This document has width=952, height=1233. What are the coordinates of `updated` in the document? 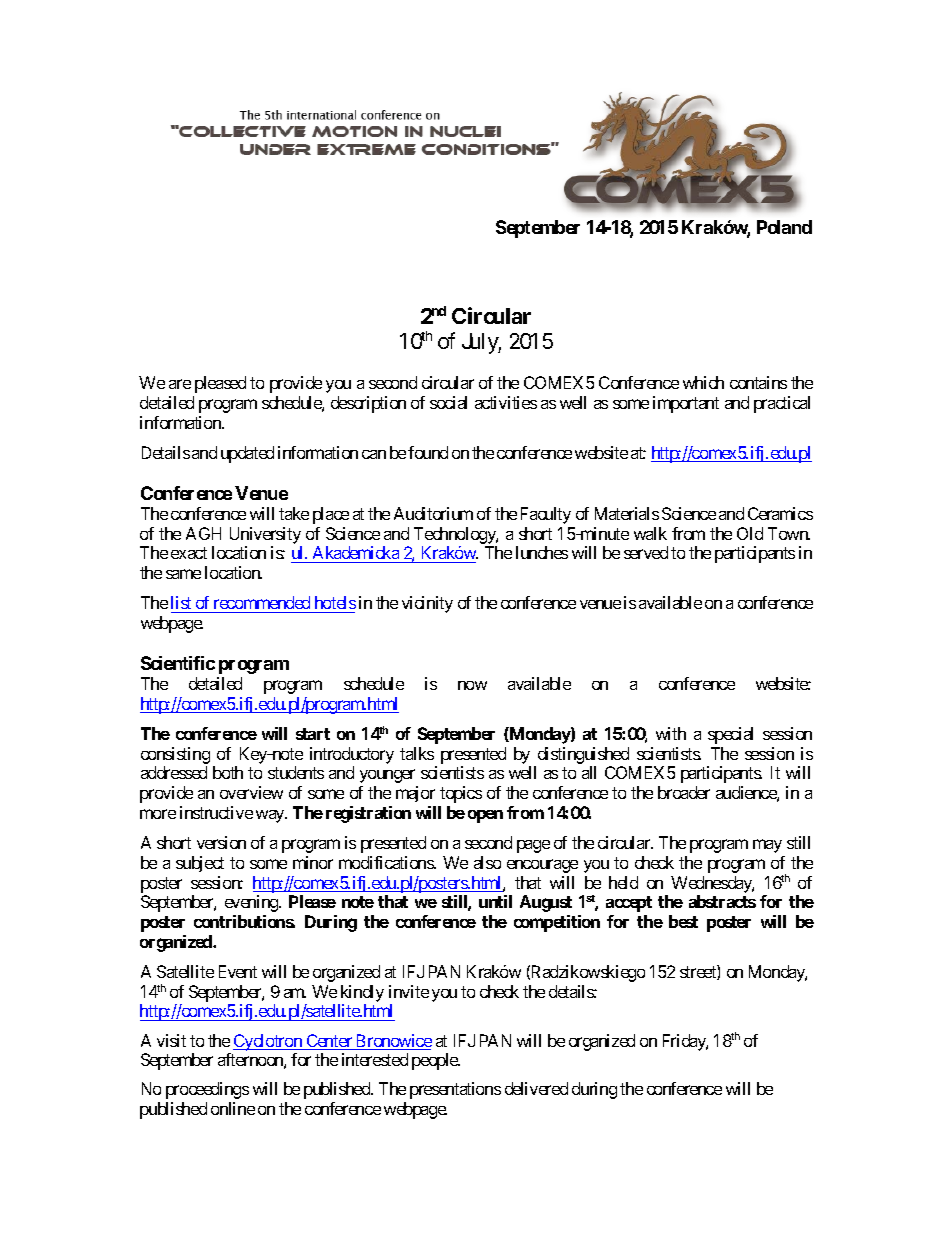 It's located at (247, 454).
